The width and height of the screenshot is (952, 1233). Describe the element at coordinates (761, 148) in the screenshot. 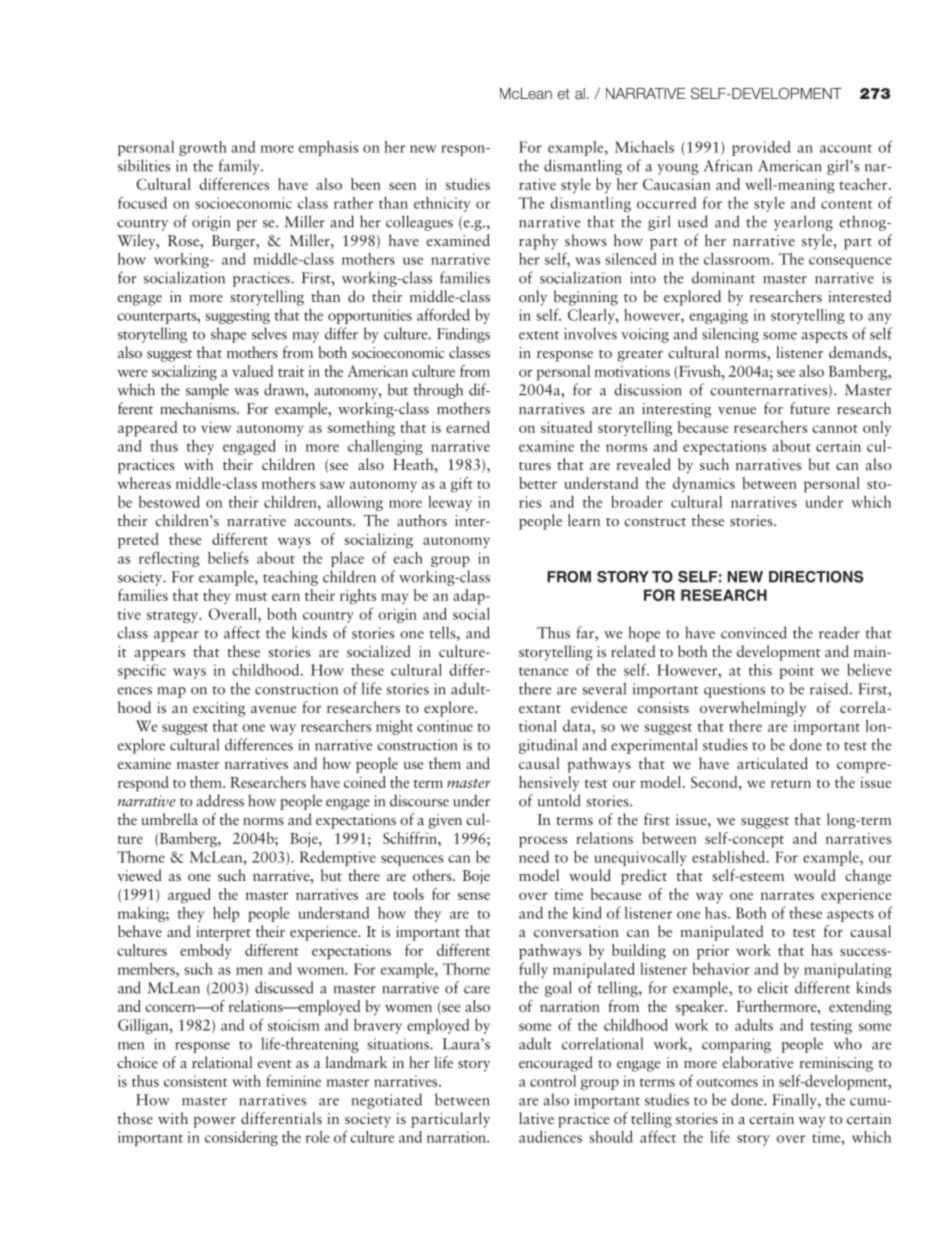

I see `provided` at that location.
